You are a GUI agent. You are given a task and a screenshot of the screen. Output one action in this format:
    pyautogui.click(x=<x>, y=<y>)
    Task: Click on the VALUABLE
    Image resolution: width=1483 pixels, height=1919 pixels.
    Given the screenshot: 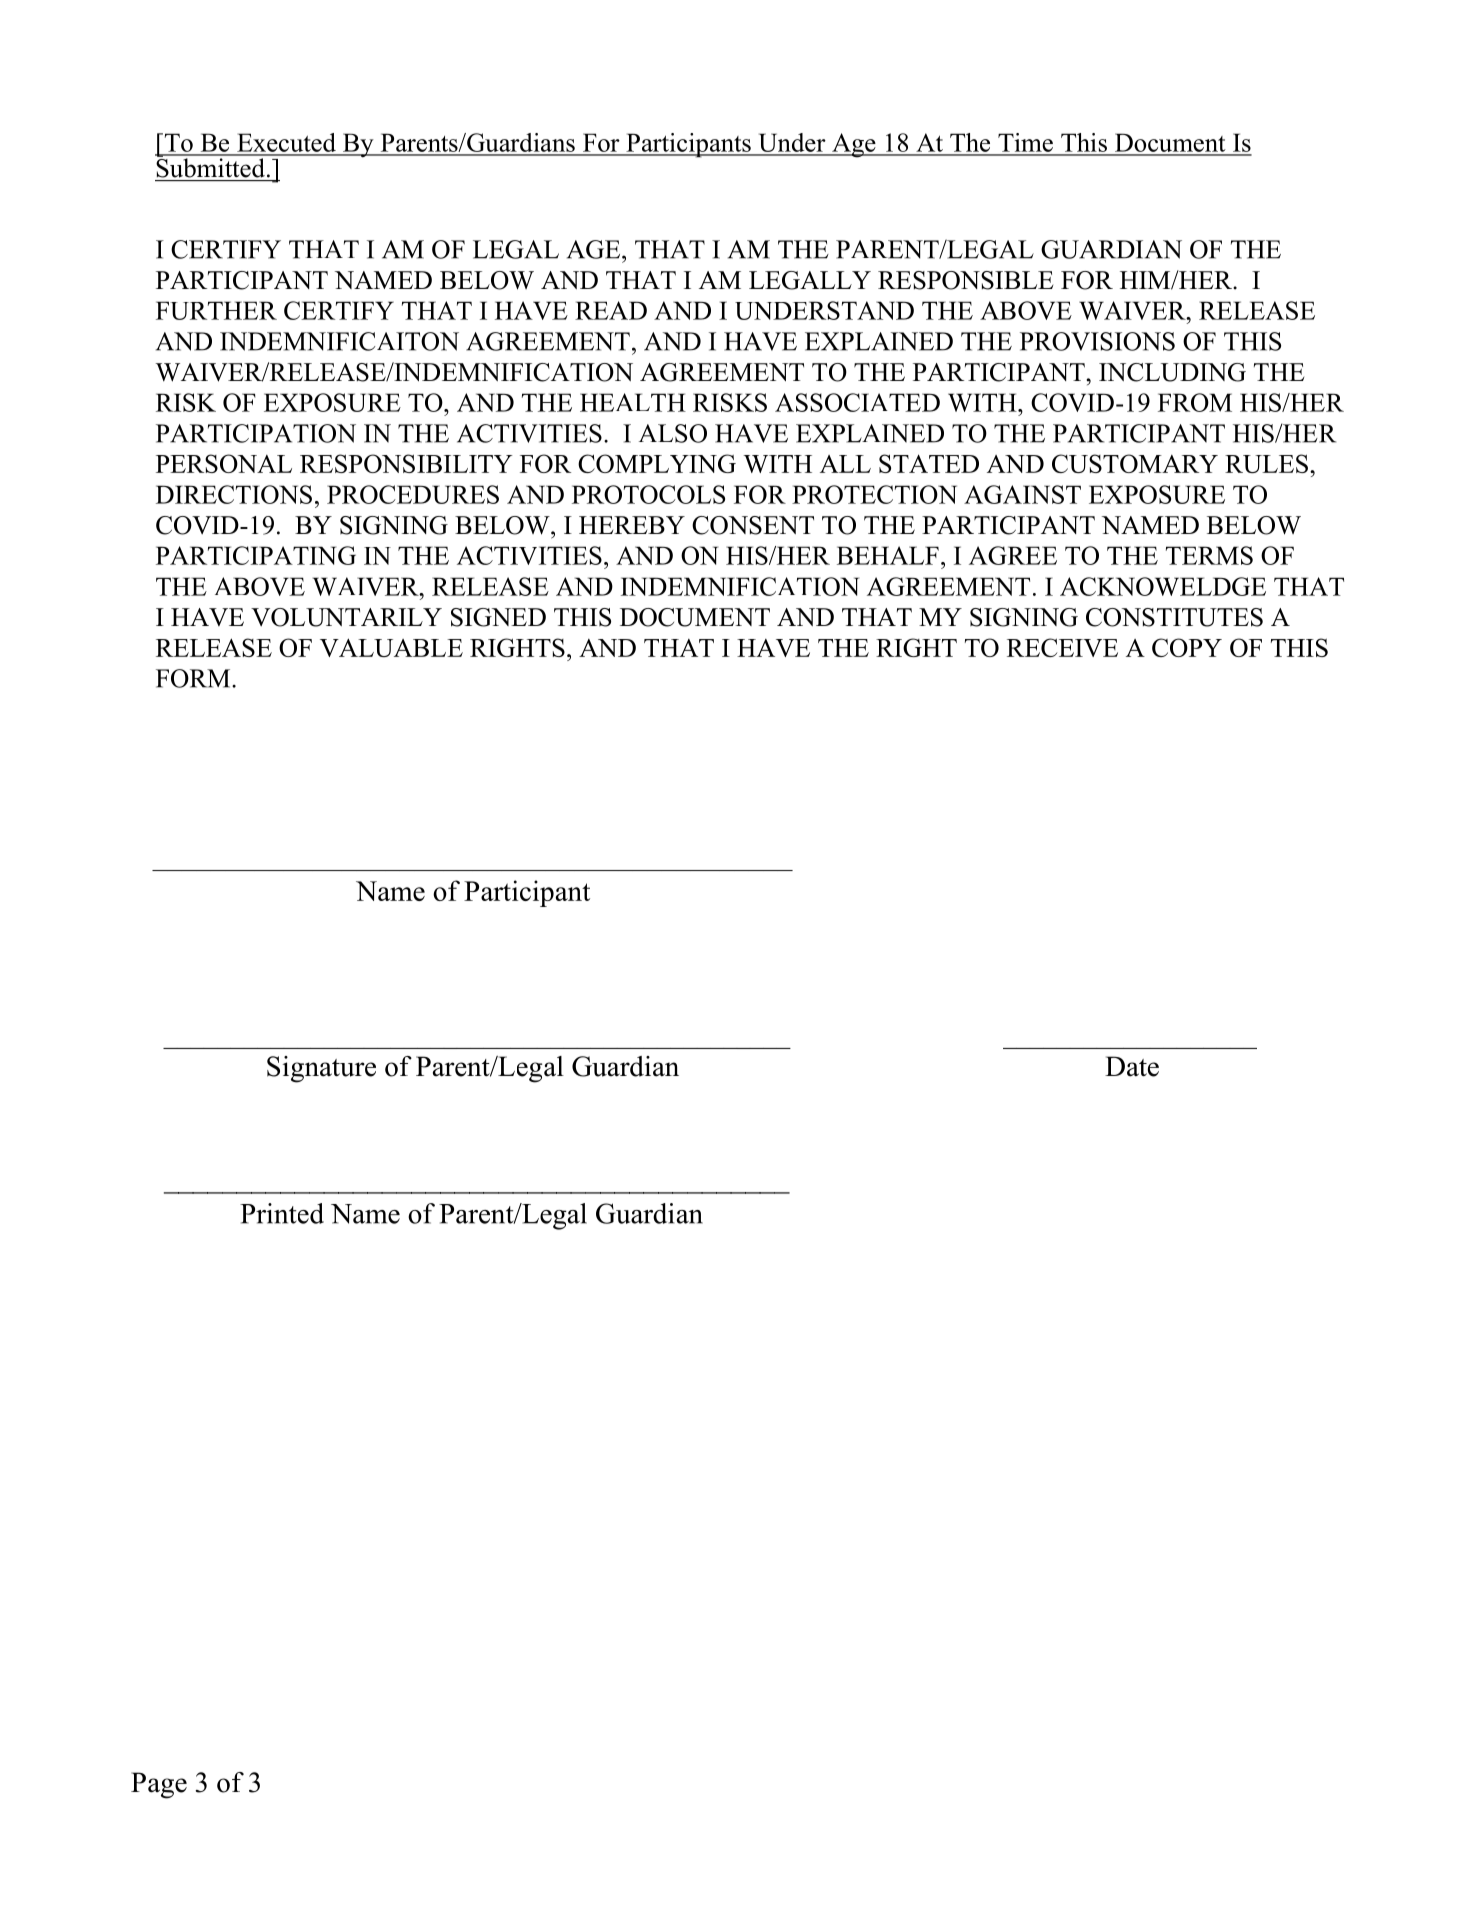 What is the action you would take?
    pyautogui.click(x=391, y=647)
